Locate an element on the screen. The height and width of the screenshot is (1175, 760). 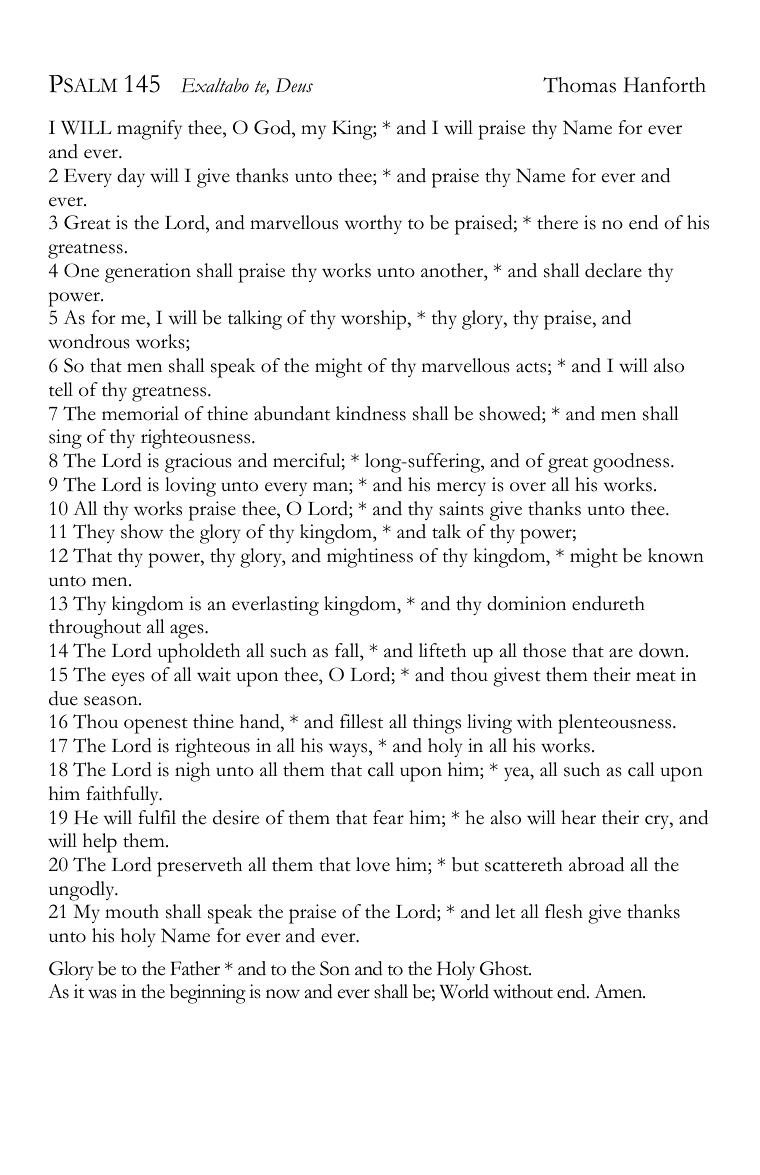
Deus is located at coordinates (294, 85).
